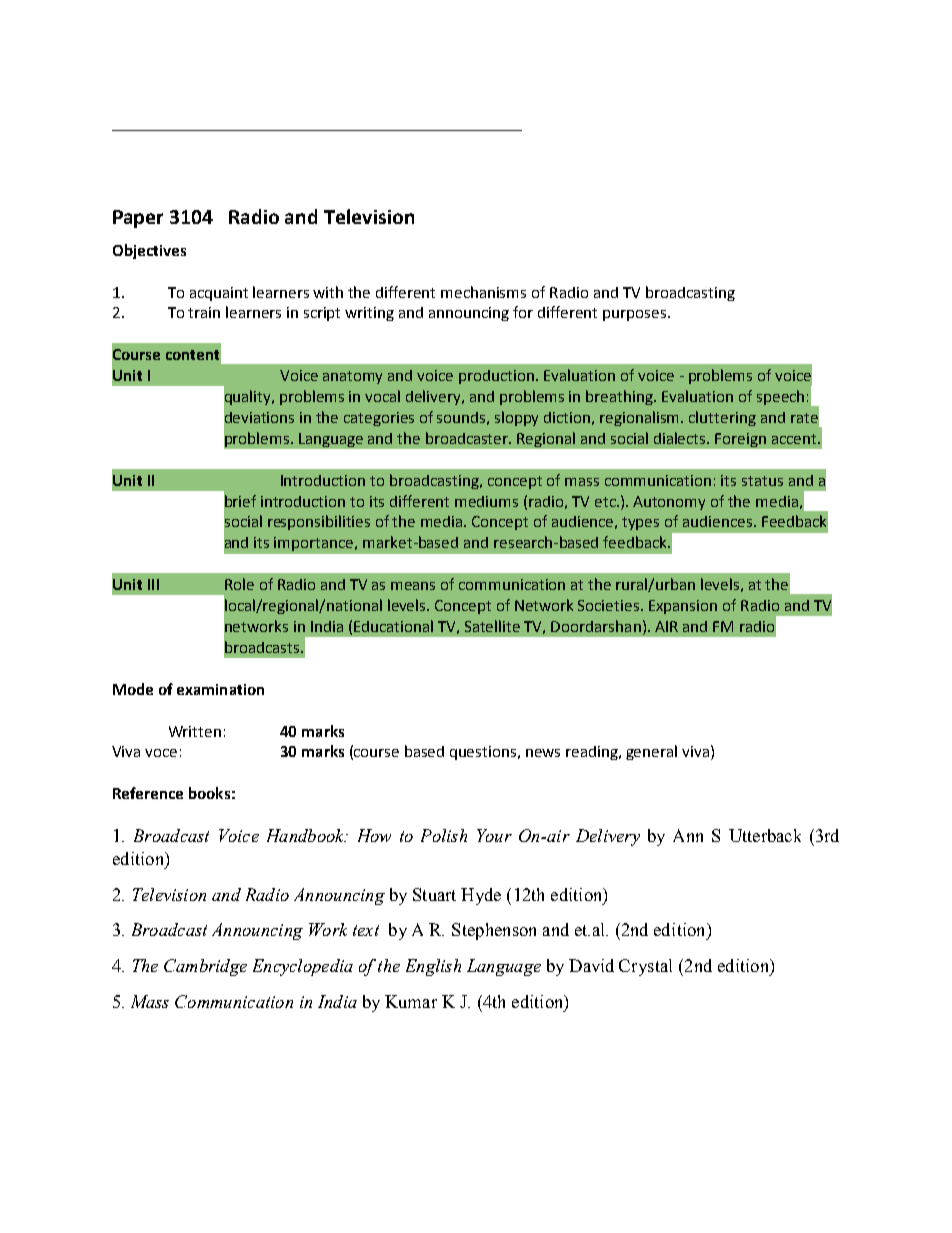 The image size is (952, 1233). I want to click on news, so click(543, 753).
